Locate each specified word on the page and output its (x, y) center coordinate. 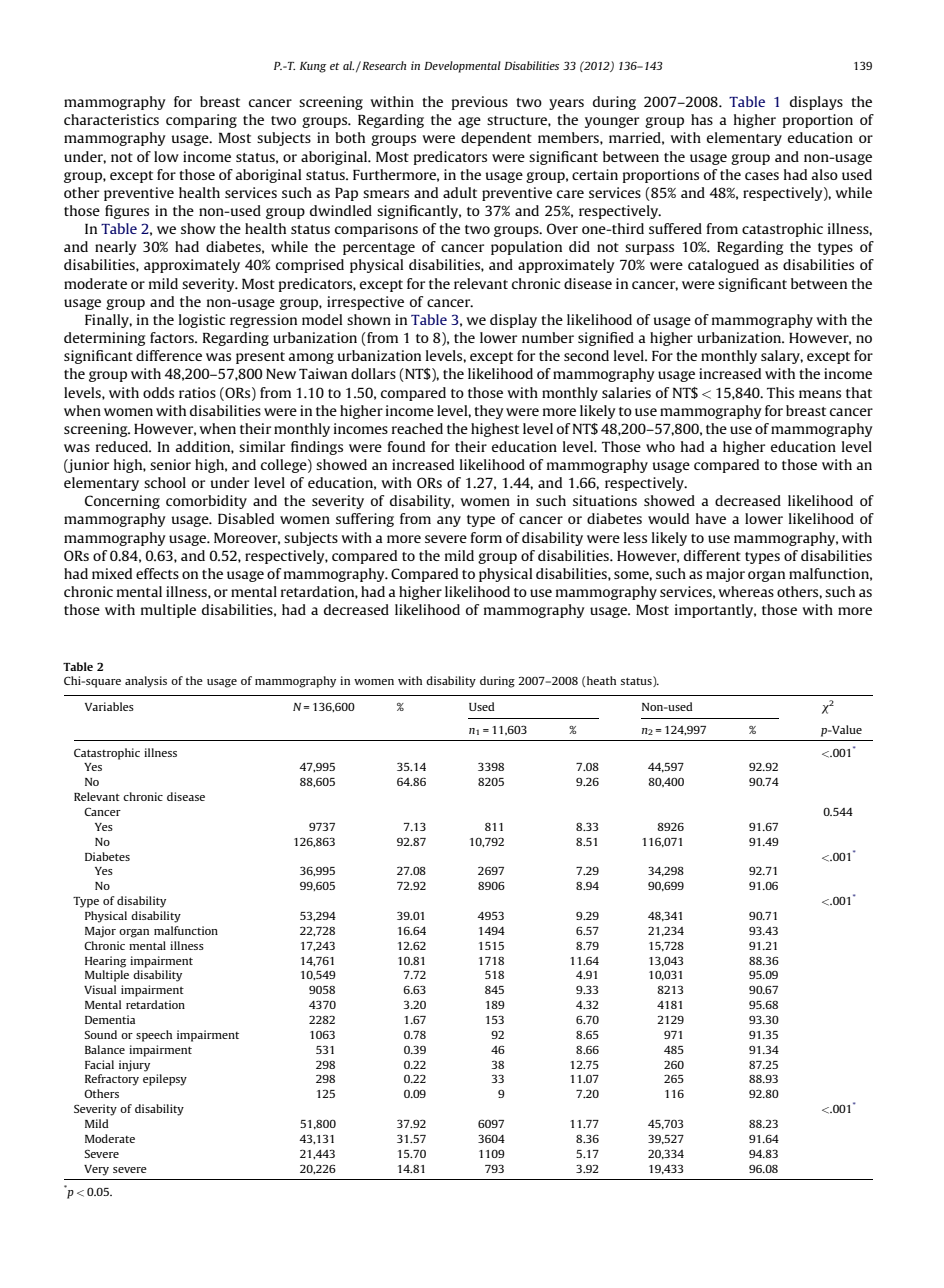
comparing (201, 121)
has (702, 119)
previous (480, 103)
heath (601, 680)
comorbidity (206, 502)
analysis (146, 682)
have (711, 518)
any (449, 521)
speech (154, 1036)
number (548, 337)
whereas (746, 591)
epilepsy (165, 1080)
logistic (202, 321)
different (712, 555)
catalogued (723, 266)
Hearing (105, 962)
